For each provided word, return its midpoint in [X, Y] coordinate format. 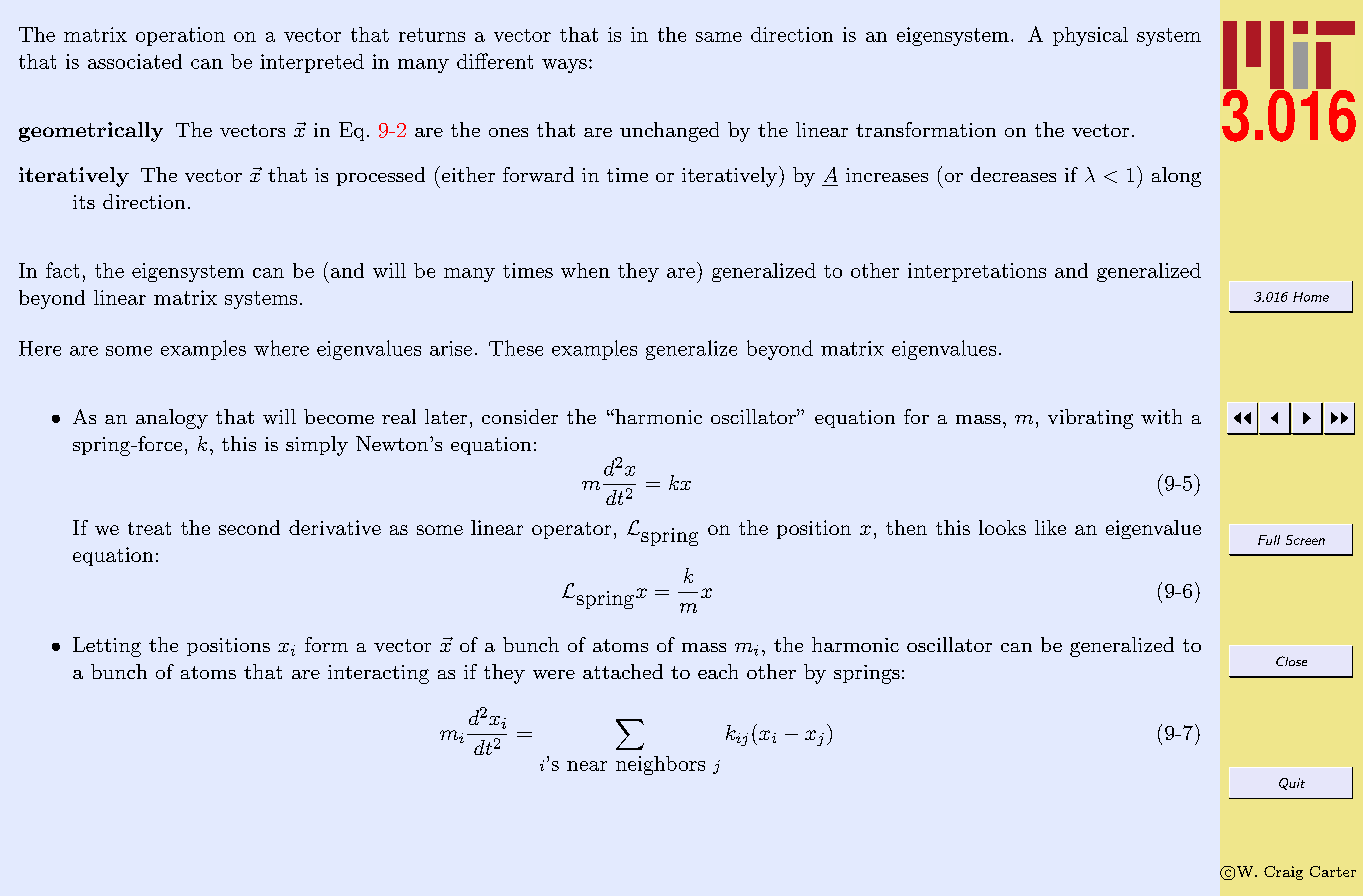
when [585, 270]
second [249, 527]
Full [1269, 540]
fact [62, 270]
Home [1311, 297]
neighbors [660, 765]
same [719, 37]
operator [571, 530]
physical [1090, 36]
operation [180, 36]
